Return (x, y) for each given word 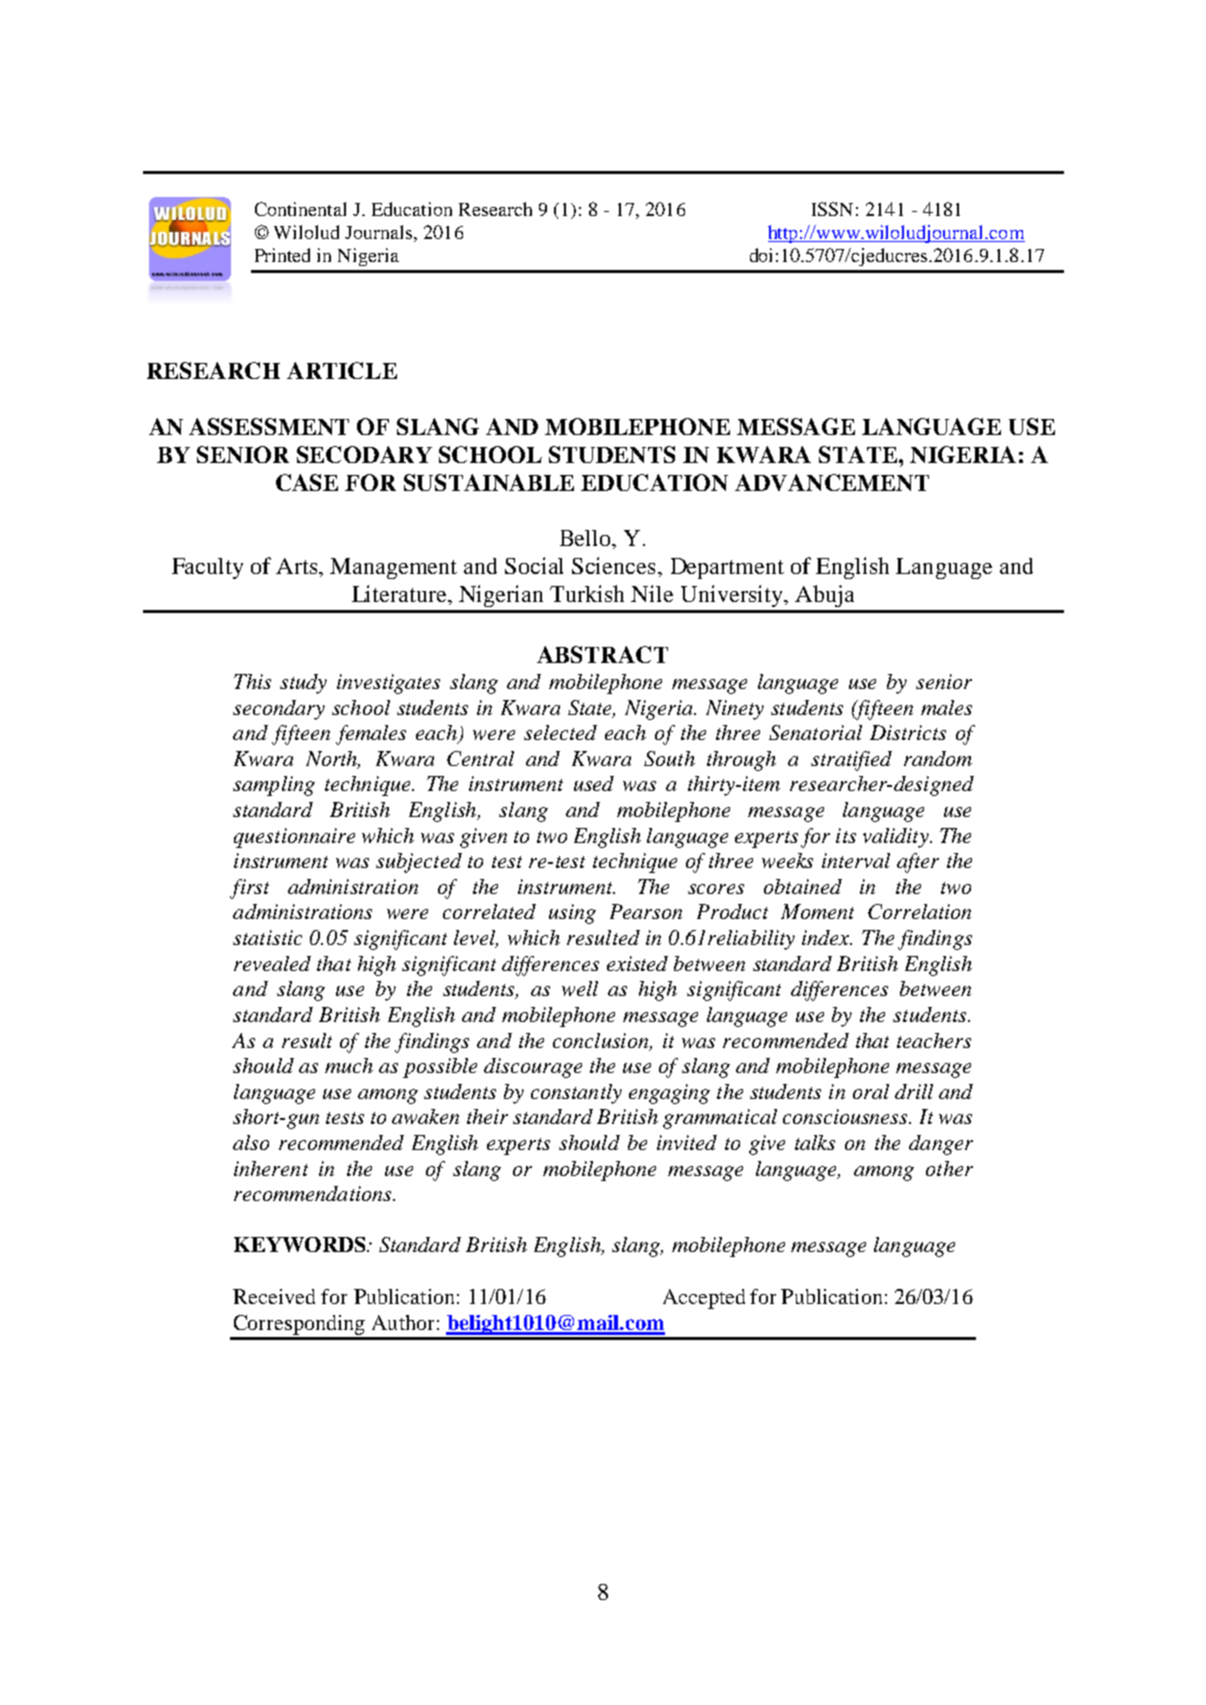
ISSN (832, 209)
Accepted (704, 1299)
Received (274, 1296)
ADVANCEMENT (832, 482)
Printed (282, 255)
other (949, 1168)
